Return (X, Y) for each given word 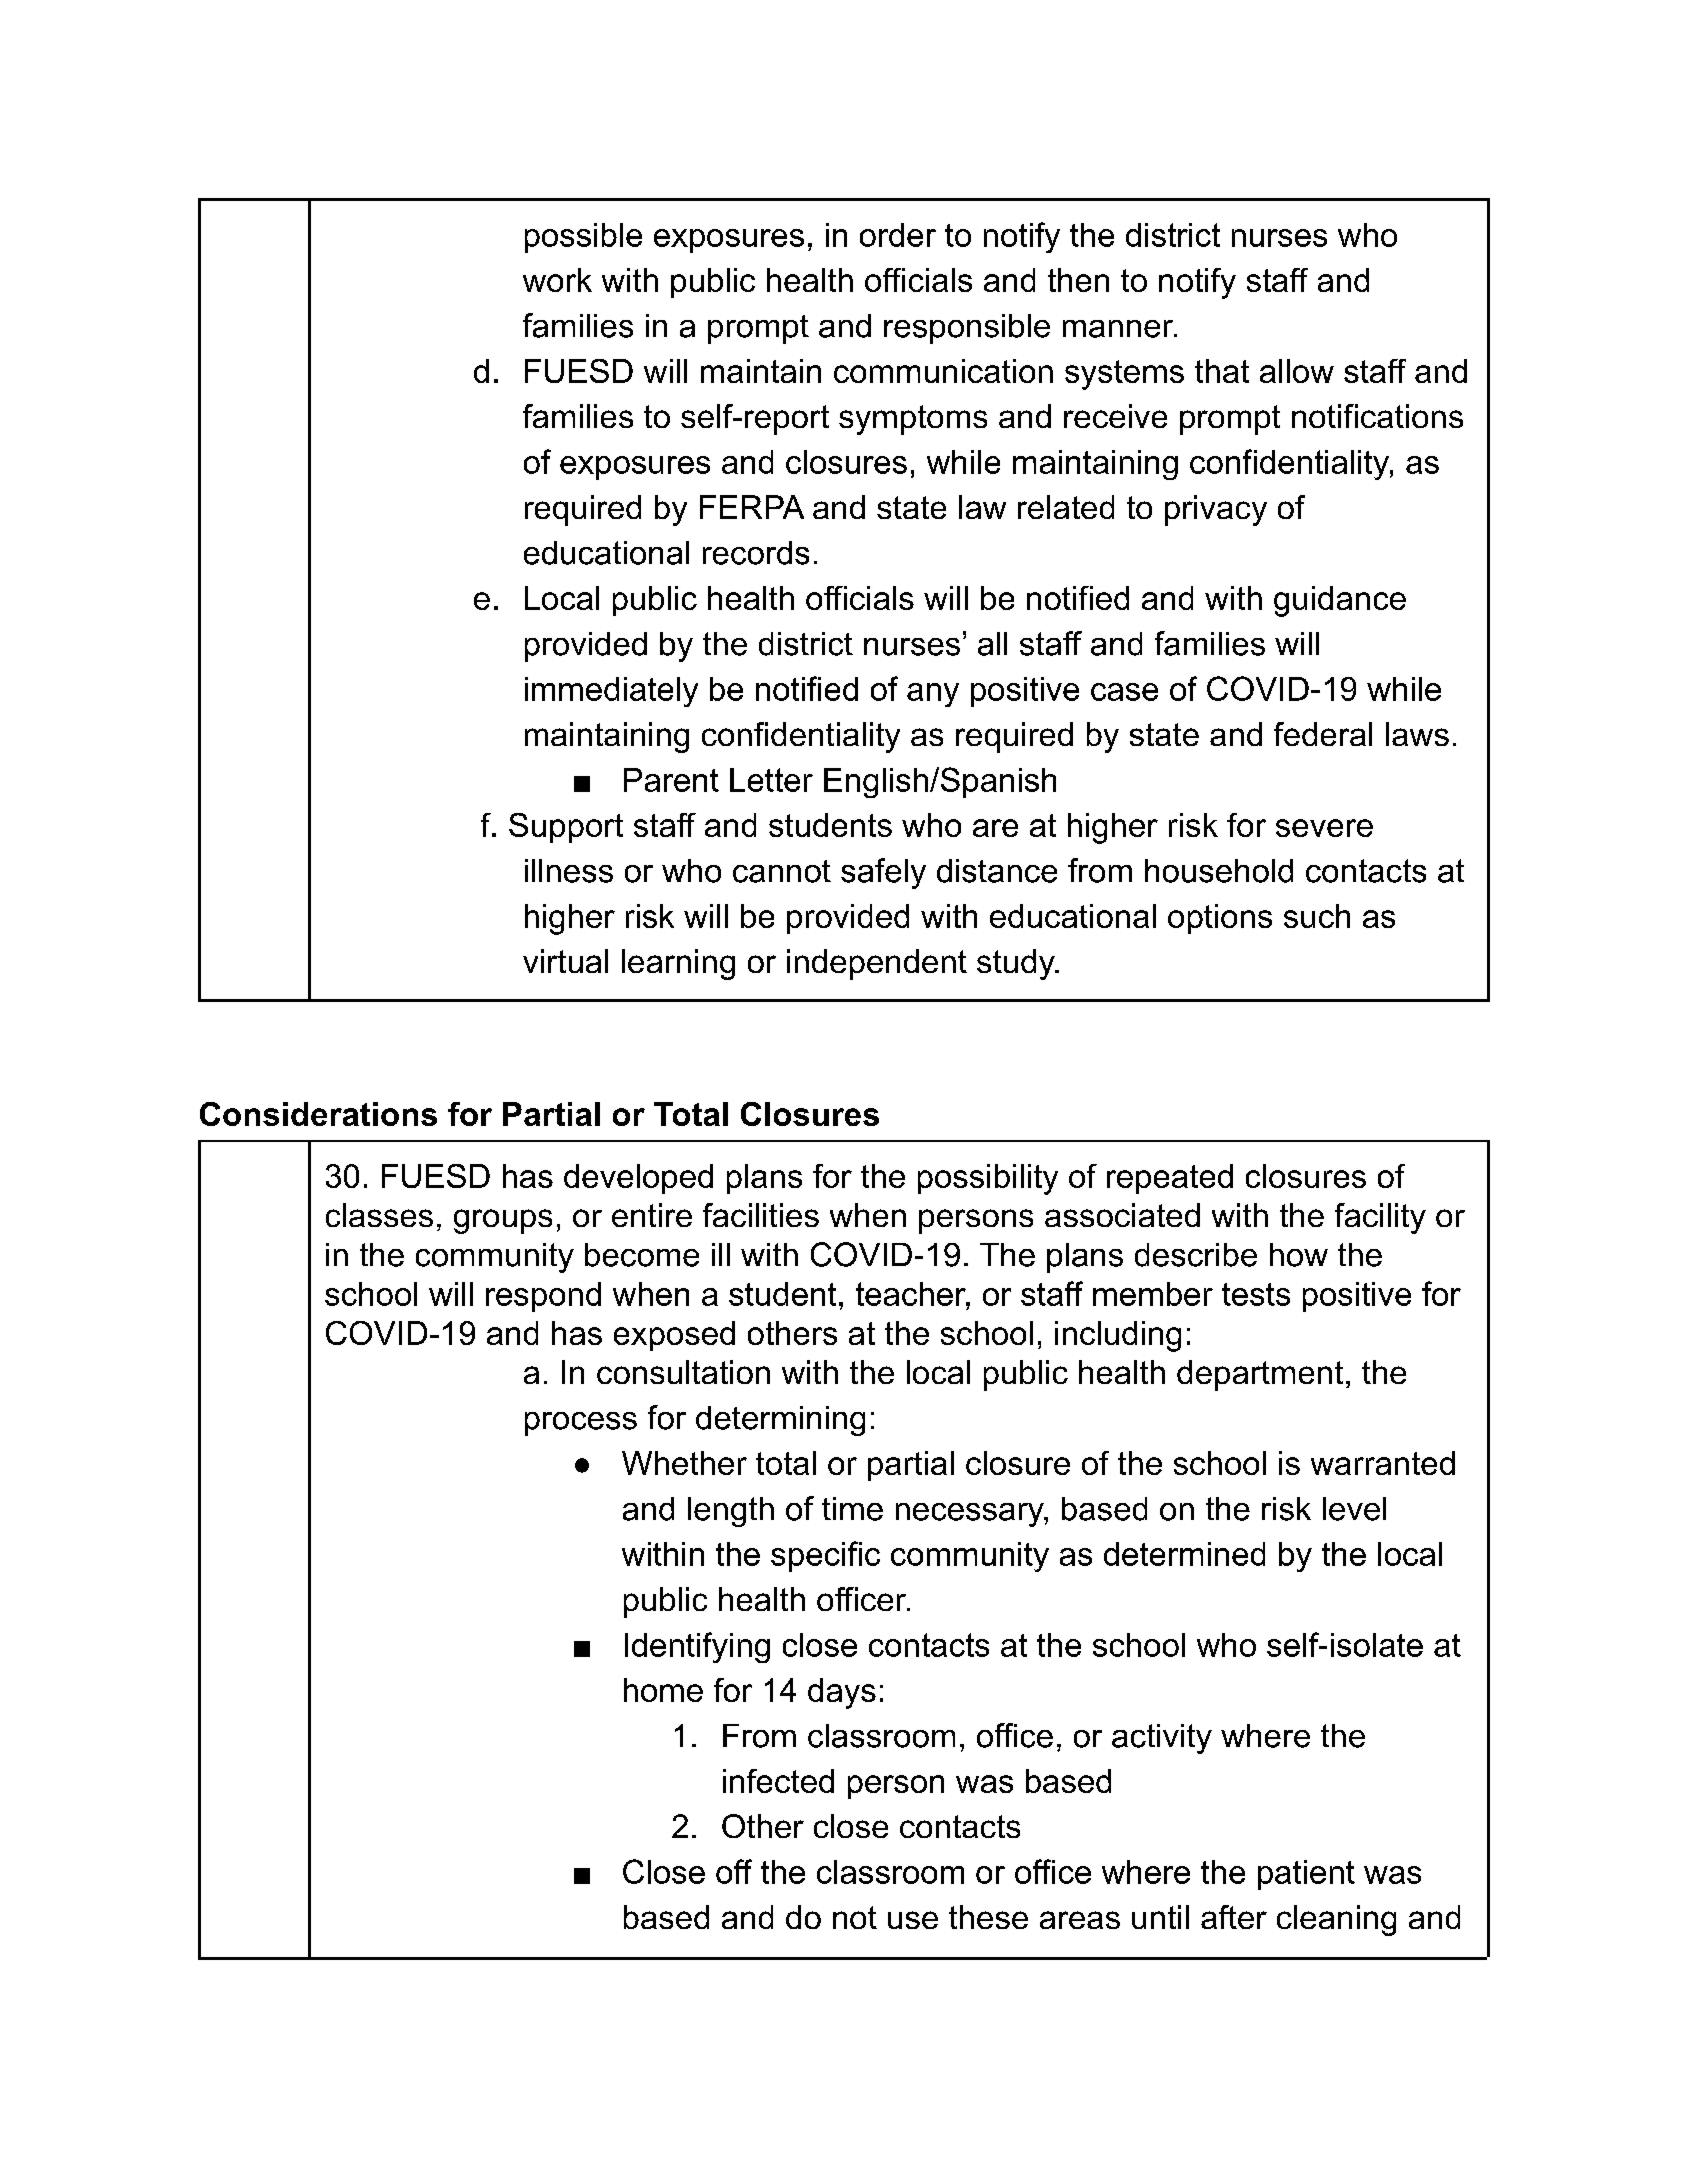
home (663, 1690)
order (898, 235)
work (557, 280)
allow (1297, 371)
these (988, 1917)
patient (1306, 1875)
